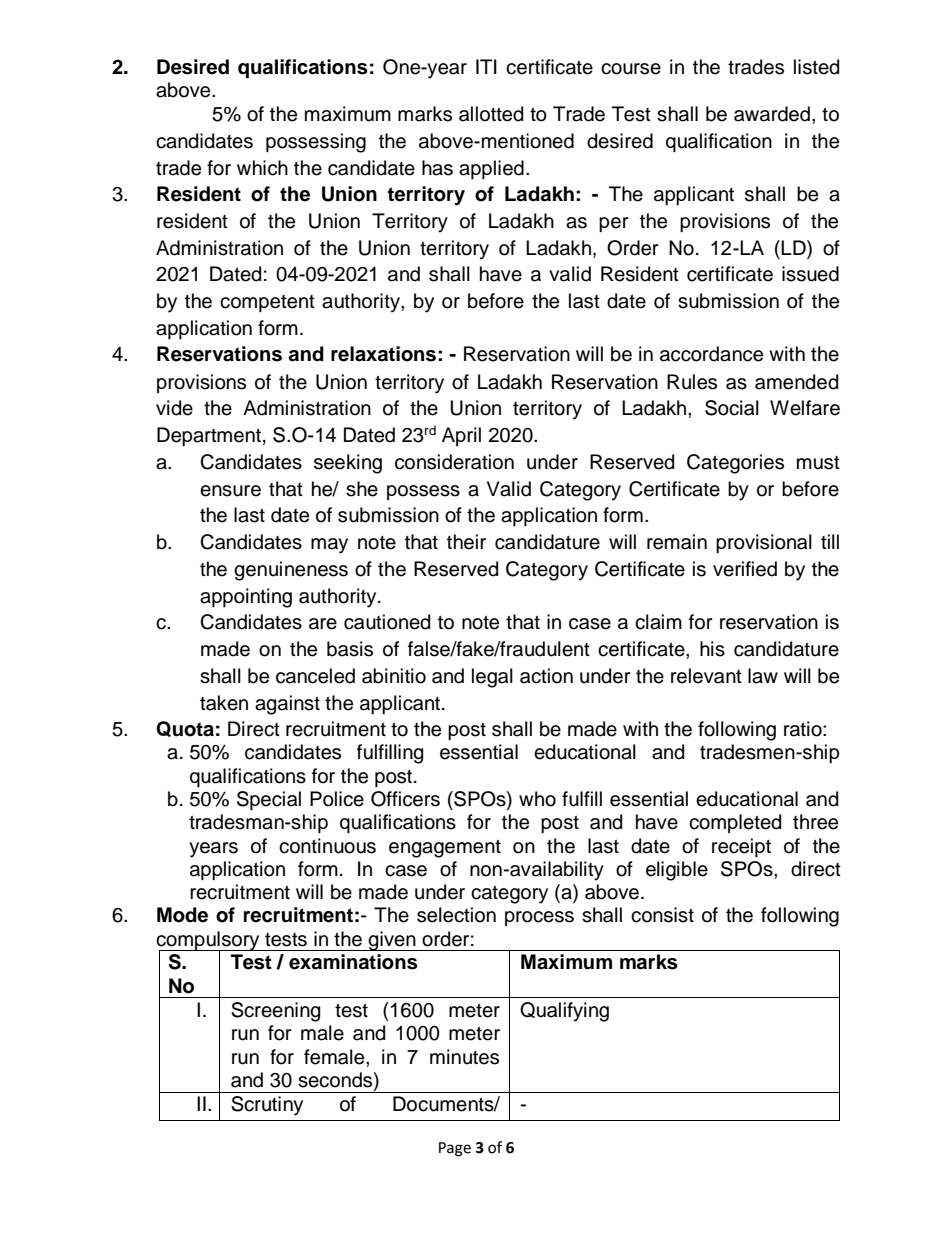 This document has height=1233, width=952. What do you see at coordinates (209, 436) in the document?
I see `Department` at bounding box center [209, 436].
